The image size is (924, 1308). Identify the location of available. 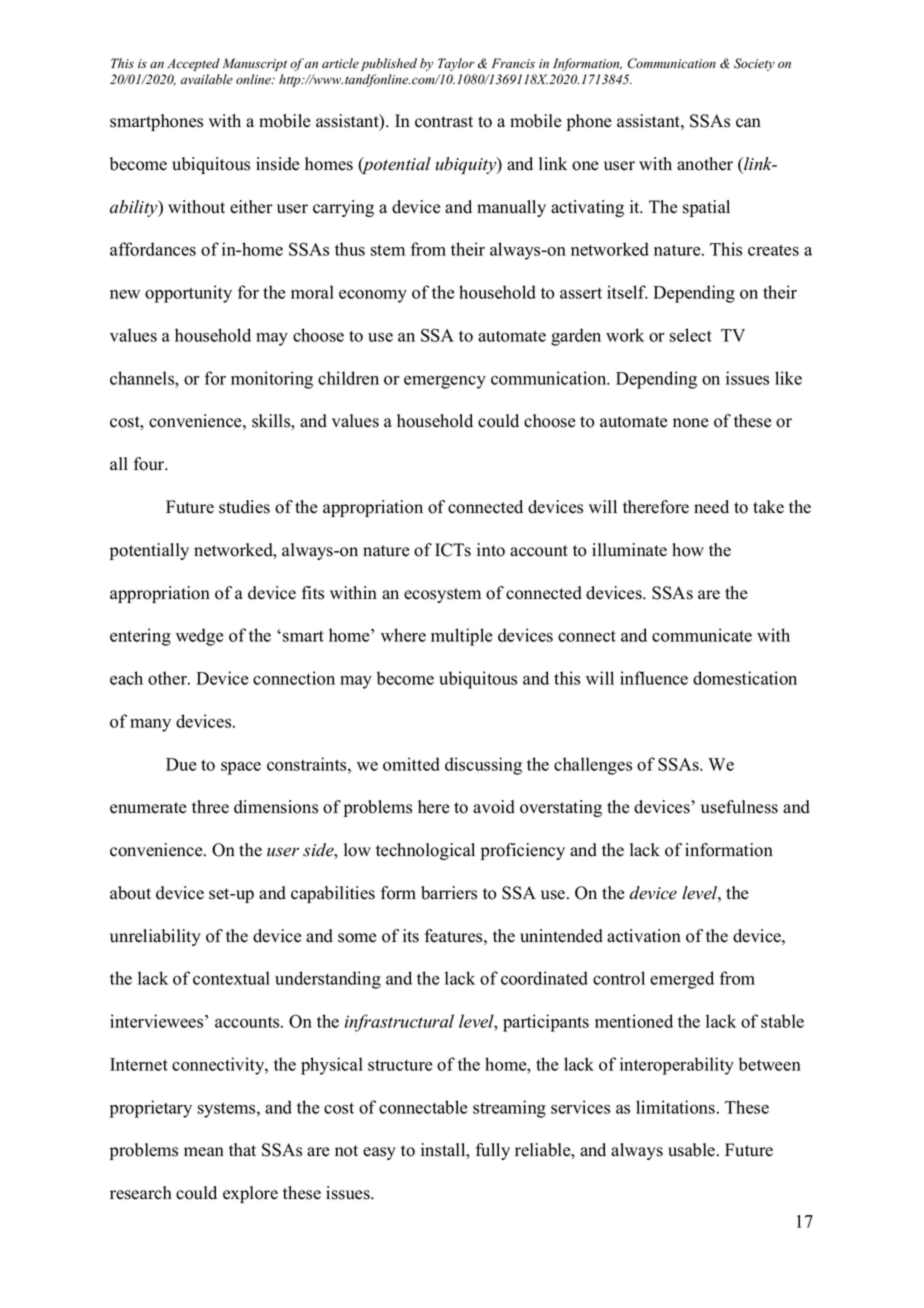
(207, 79).
